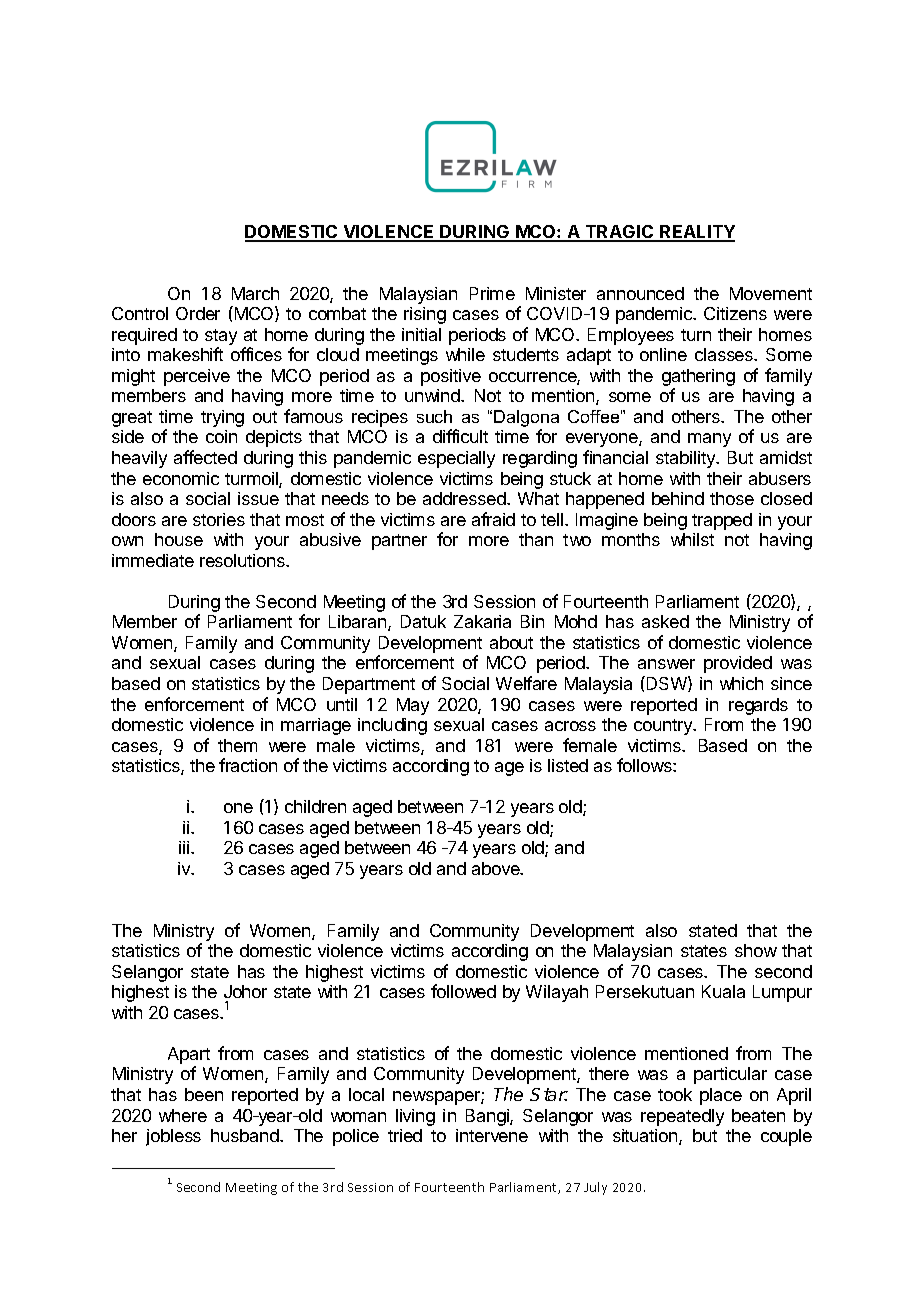 Image resolution: width=924 pixels, height=1308 pixels. What do you see at coordinates (692, 539) in the page?
I see `whilst` at bounding box center [692, 539].
